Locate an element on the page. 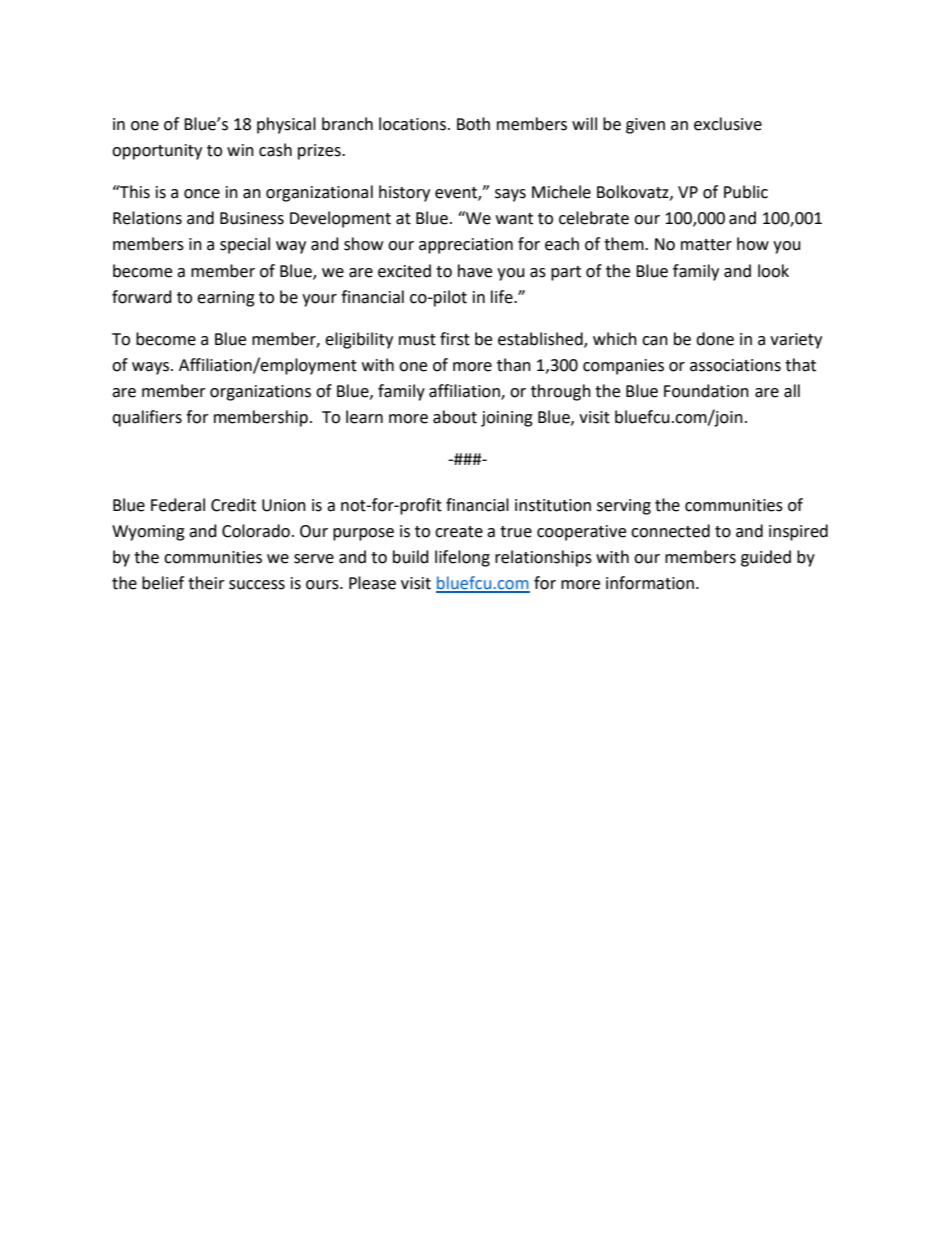  Both is located at coordinates (473, 124).
